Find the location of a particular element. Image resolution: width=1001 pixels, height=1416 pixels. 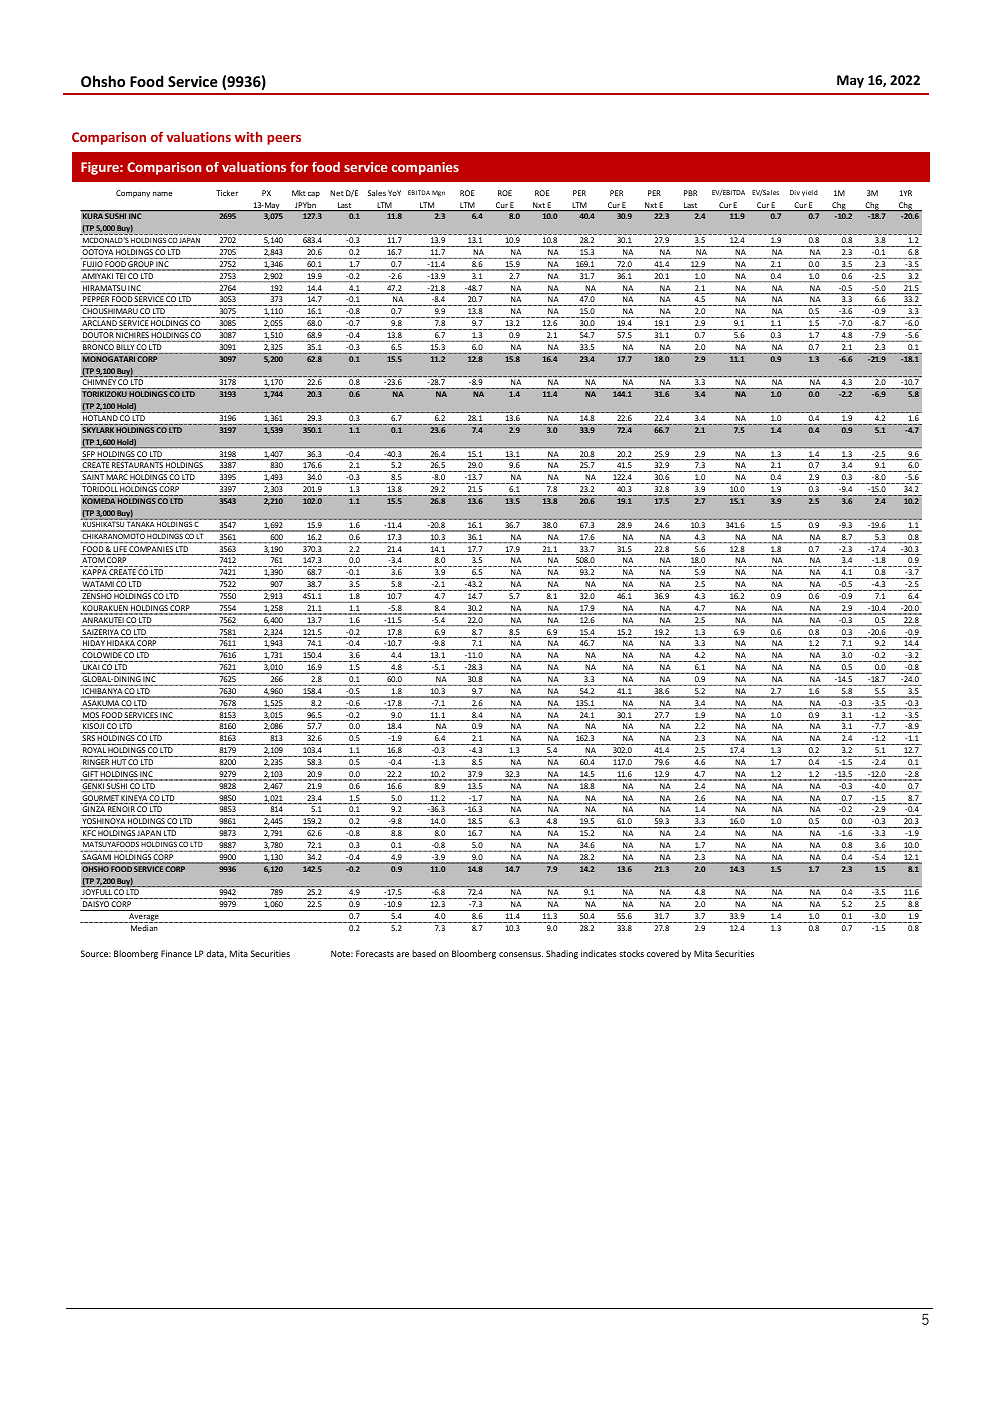

MONOGATARI is located at coordinates (109, 359).
